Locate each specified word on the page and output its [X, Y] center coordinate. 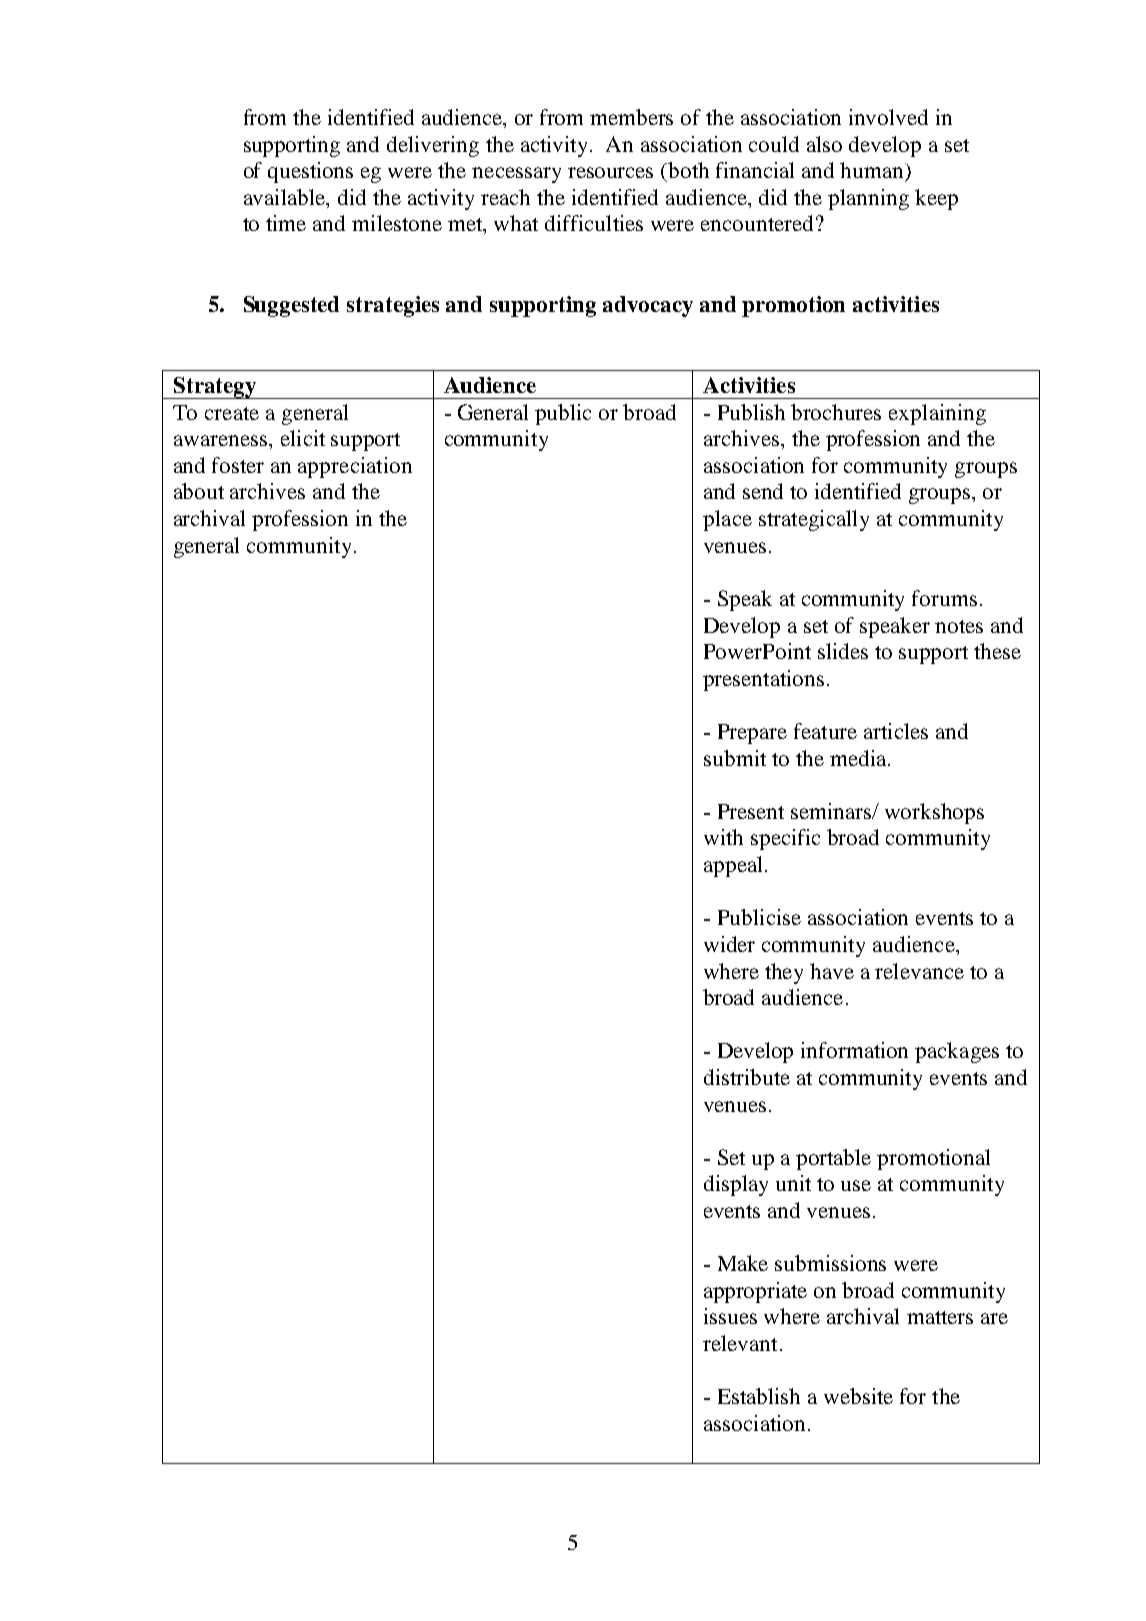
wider [729, 944]
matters [940, 1317]
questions [310, 172]
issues [730, 1316]
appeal [733, 866]
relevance [919, 971]
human [873, 170]
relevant [740, 1343]
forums [944, 598]
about [199, 491]
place [727, 520]
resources [610, 172]
